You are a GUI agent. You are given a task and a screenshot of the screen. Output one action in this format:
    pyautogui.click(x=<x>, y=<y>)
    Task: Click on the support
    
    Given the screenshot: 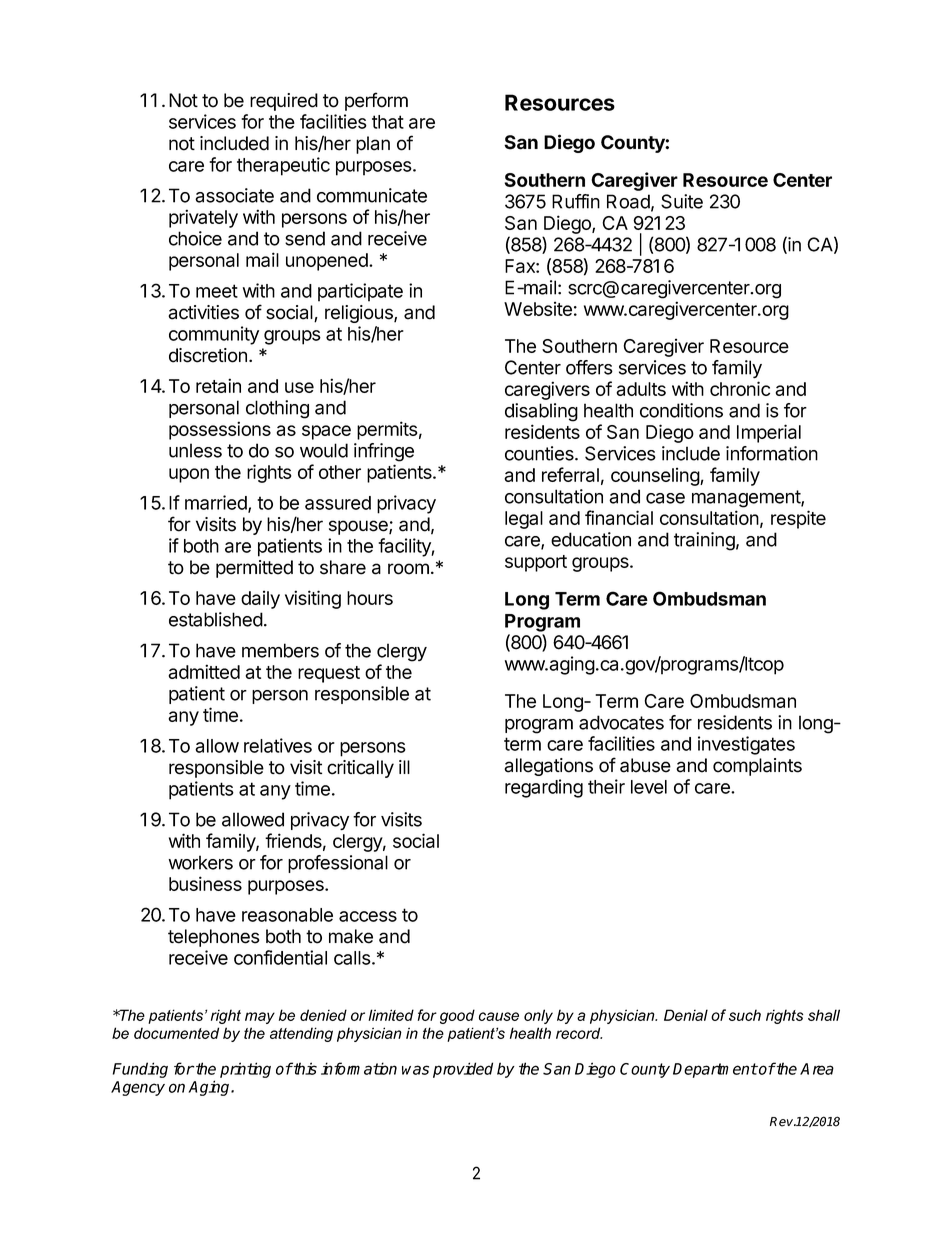 What is the action you would take?
    pyautogui.click(x=536, y=563)
